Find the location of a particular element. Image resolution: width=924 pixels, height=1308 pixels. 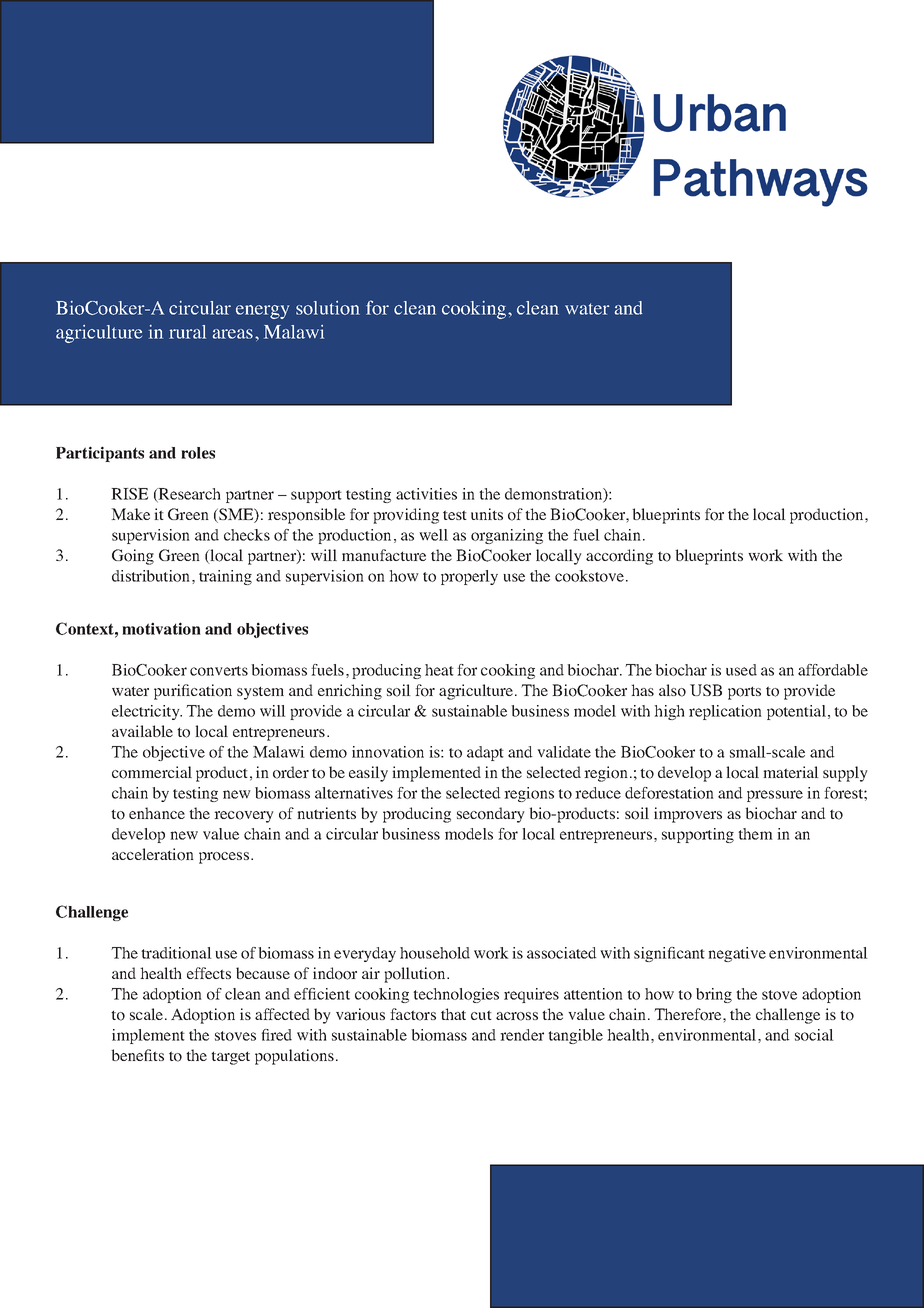

units is located at coordinates (487, 514).
